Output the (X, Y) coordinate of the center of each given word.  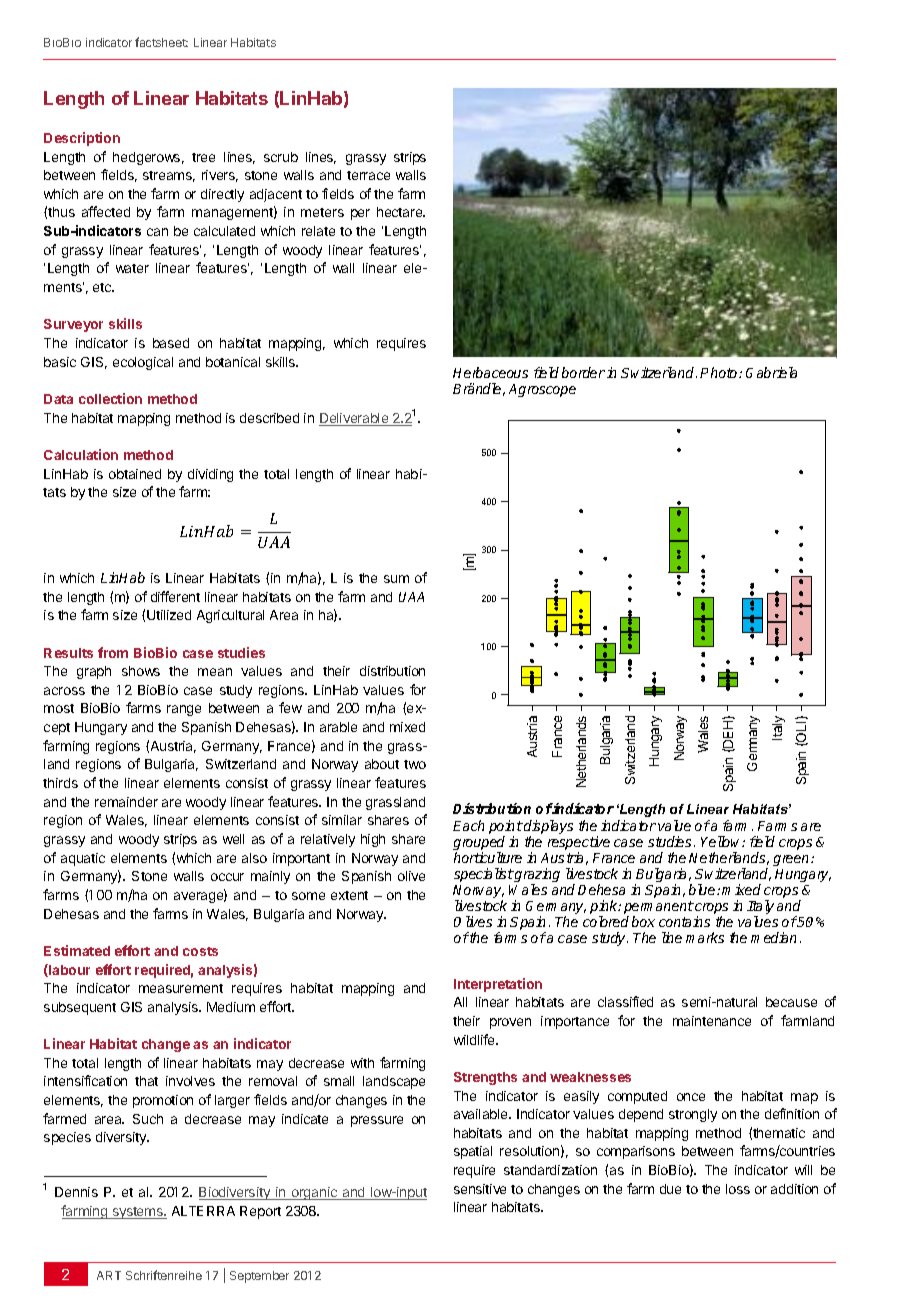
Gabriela (771, 372)
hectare (401, 212)
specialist (484, 875)
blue (703, 889)
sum (396, 579)
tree (203, 157)
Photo (720, 372)
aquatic (83, 859)
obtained (135, 474)
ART (109, 1275)
